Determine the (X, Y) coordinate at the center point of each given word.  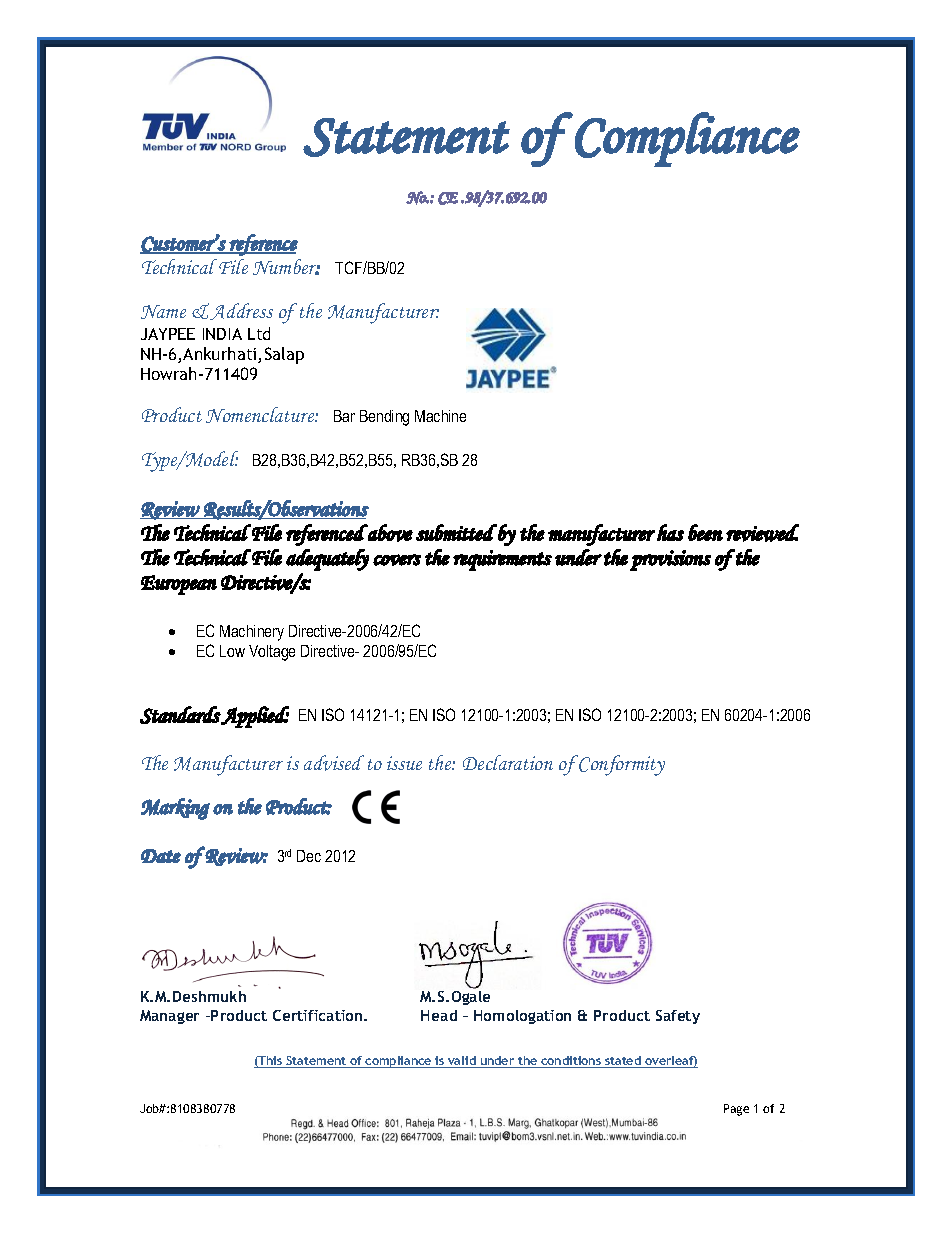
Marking (175, 809)
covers (397, 560)
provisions (670, 560)
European (179, 585)
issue (404, 763)
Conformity (622, 765)
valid (462, 1062)
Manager (169, 1017)
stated (623, 1062)
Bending (384, 418)
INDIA (222, 334)
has (670, 532)
